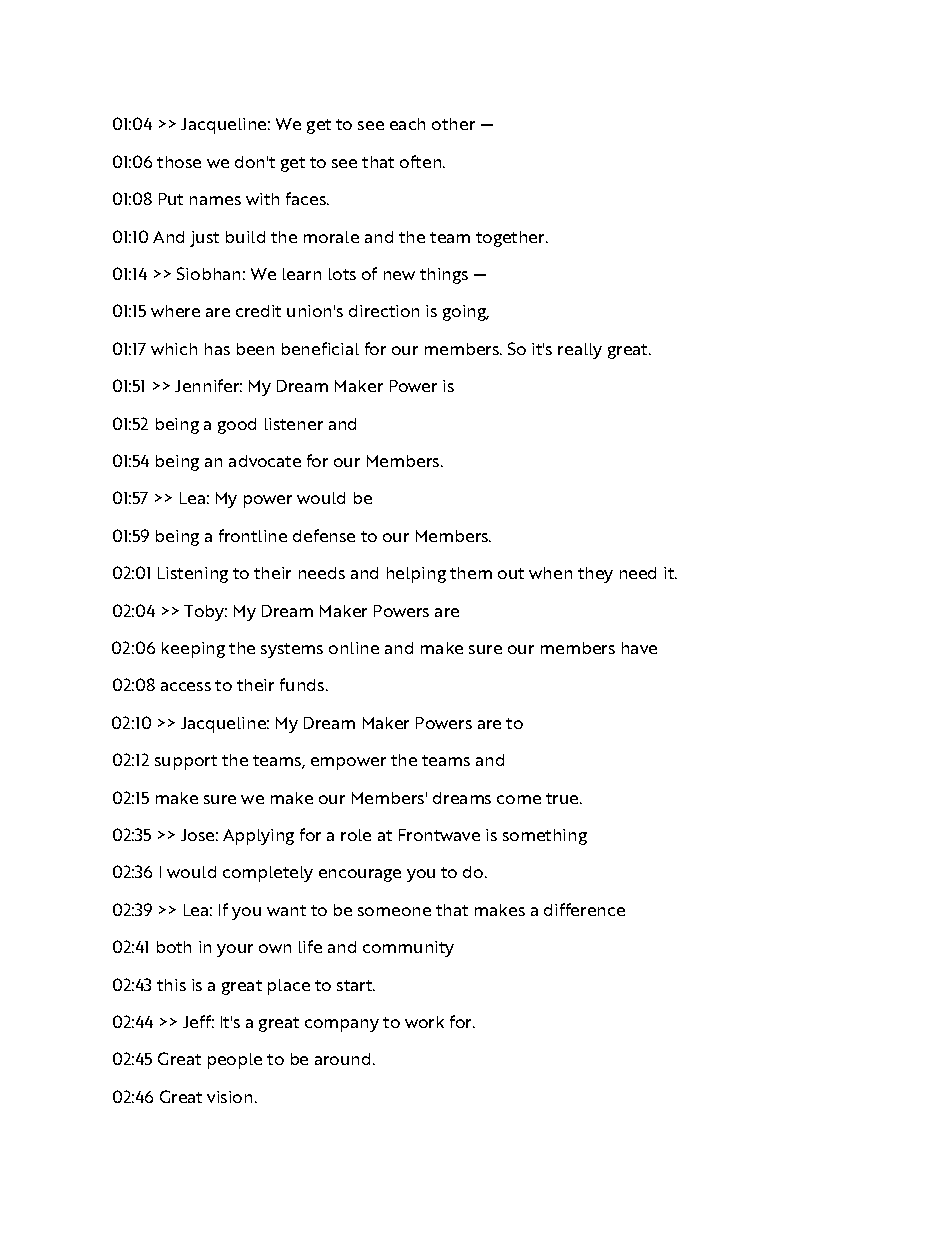  Describe the element at coordinates (511, 239) in the page. I see `together` at that location.
